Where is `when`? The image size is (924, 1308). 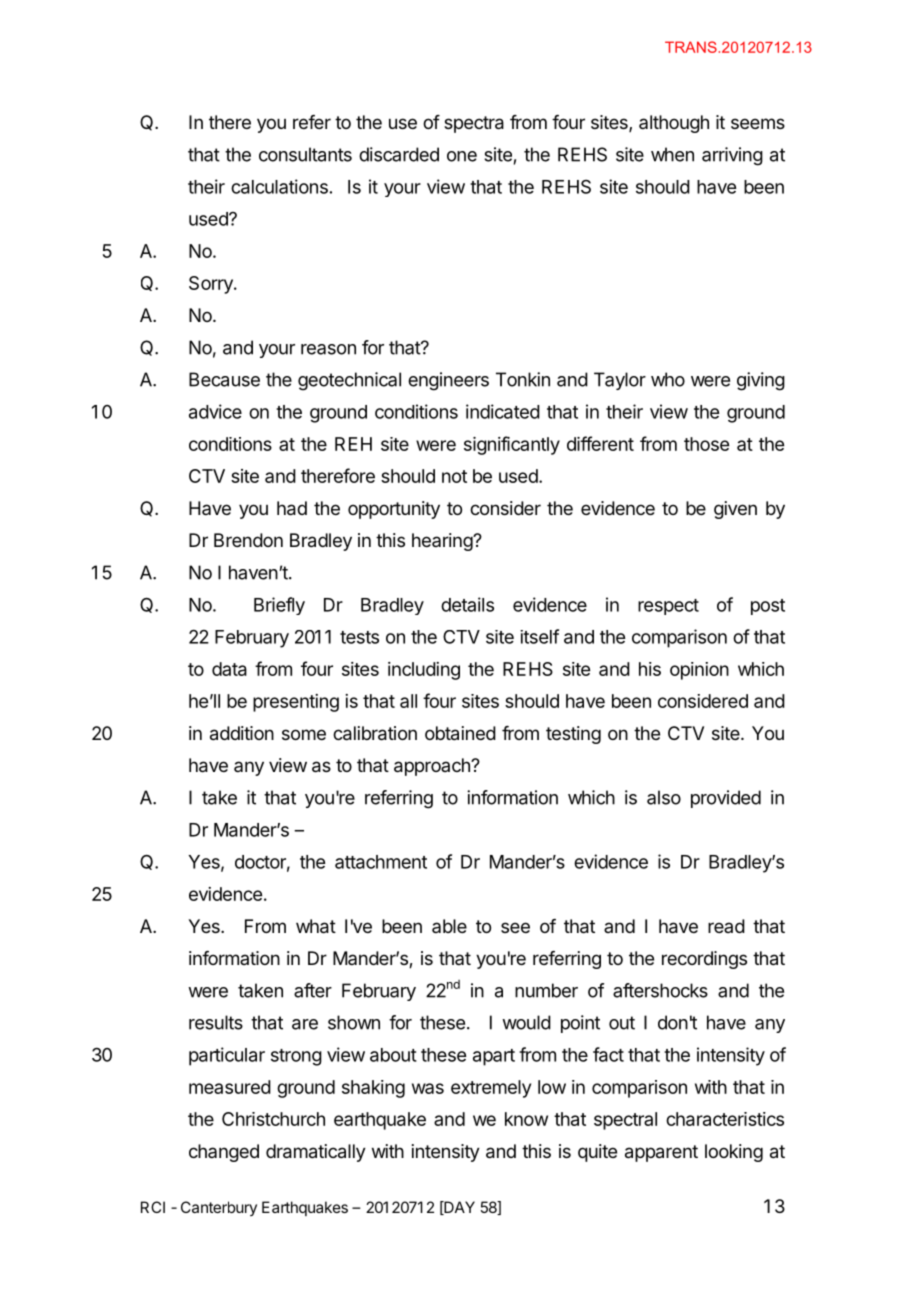 when is located at coordinates (672, 154).
